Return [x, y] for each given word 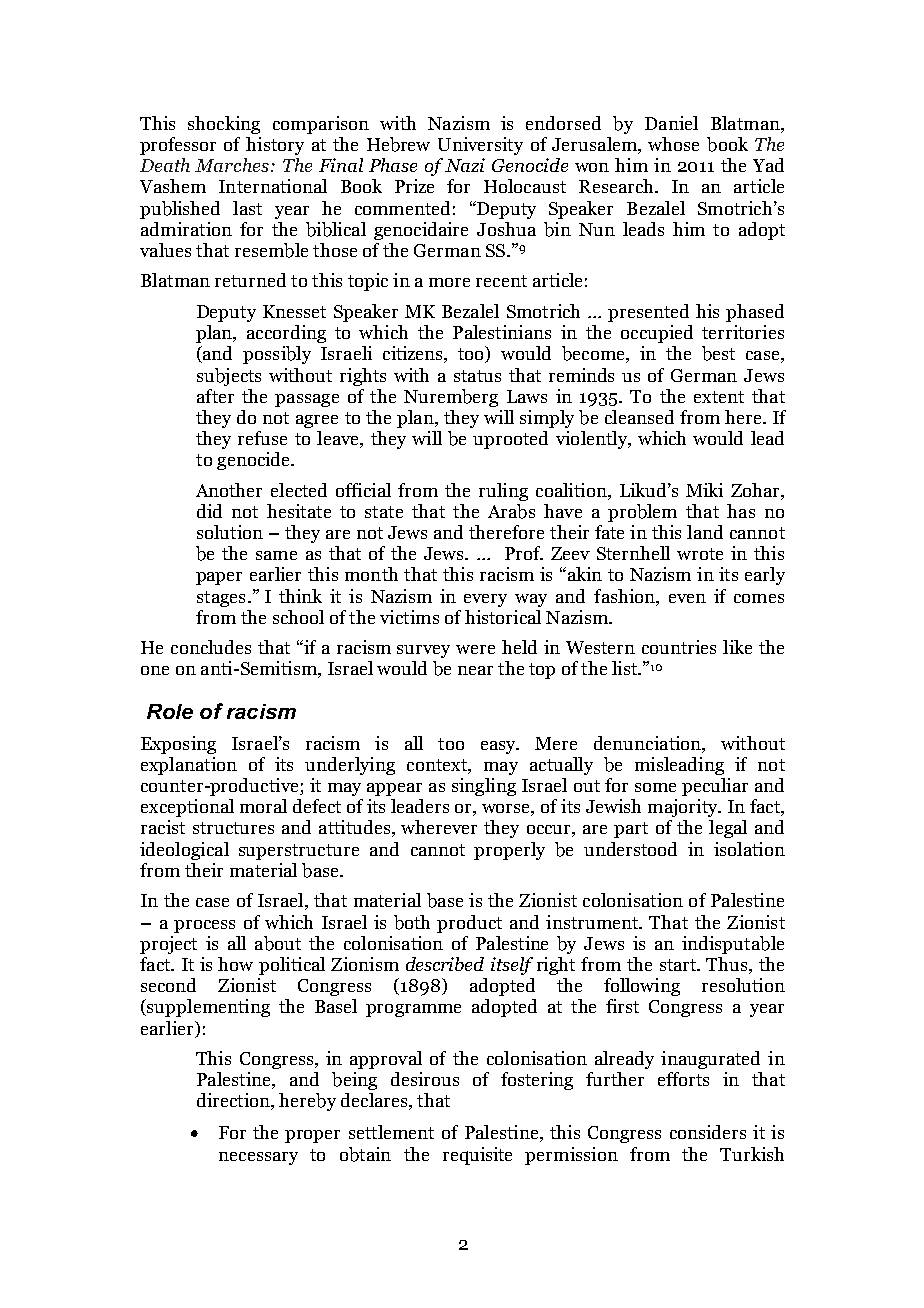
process [204, 926]
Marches [232, 165]
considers [708, 1132]
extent [719, 397]
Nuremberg [451, 398]
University [480, 146]
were [475, 649]
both [412, 922]
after [215, 396]
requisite [477, 1156]
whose [673, 144]
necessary [258, 1158]
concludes [211, 647]
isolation [749, 849]
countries [679, 647]
